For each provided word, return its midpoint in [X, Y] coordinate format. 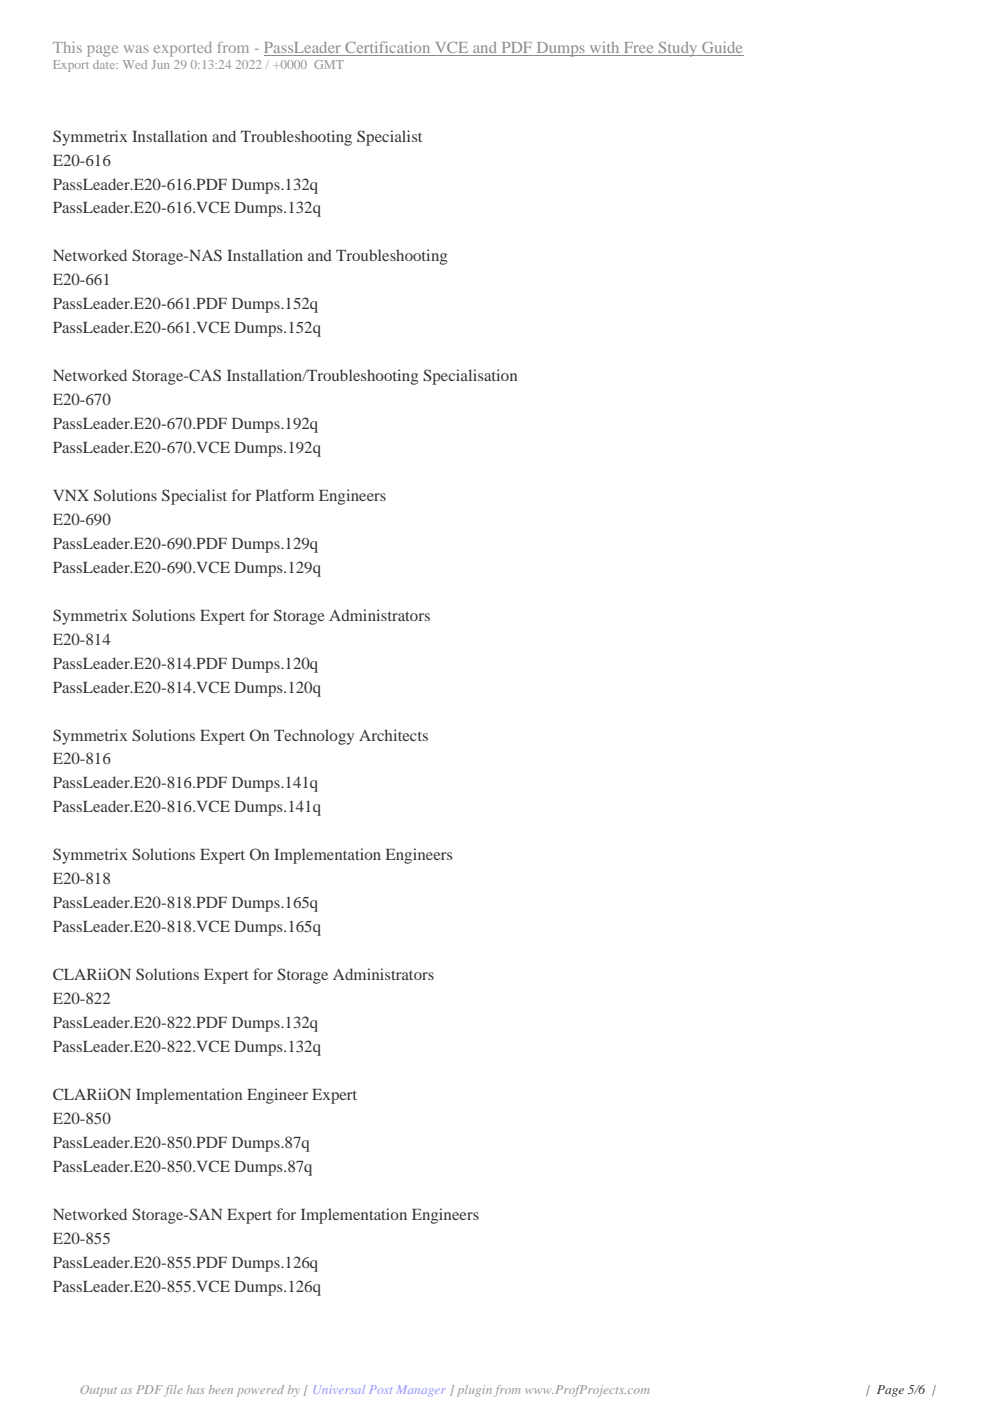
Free [639, 49]
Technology [314, 737]
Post [381, 1389]
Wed [135, 64]
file [173, 1391]
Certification [388, 48]
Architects [393, 735]
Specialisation [470, 377]
